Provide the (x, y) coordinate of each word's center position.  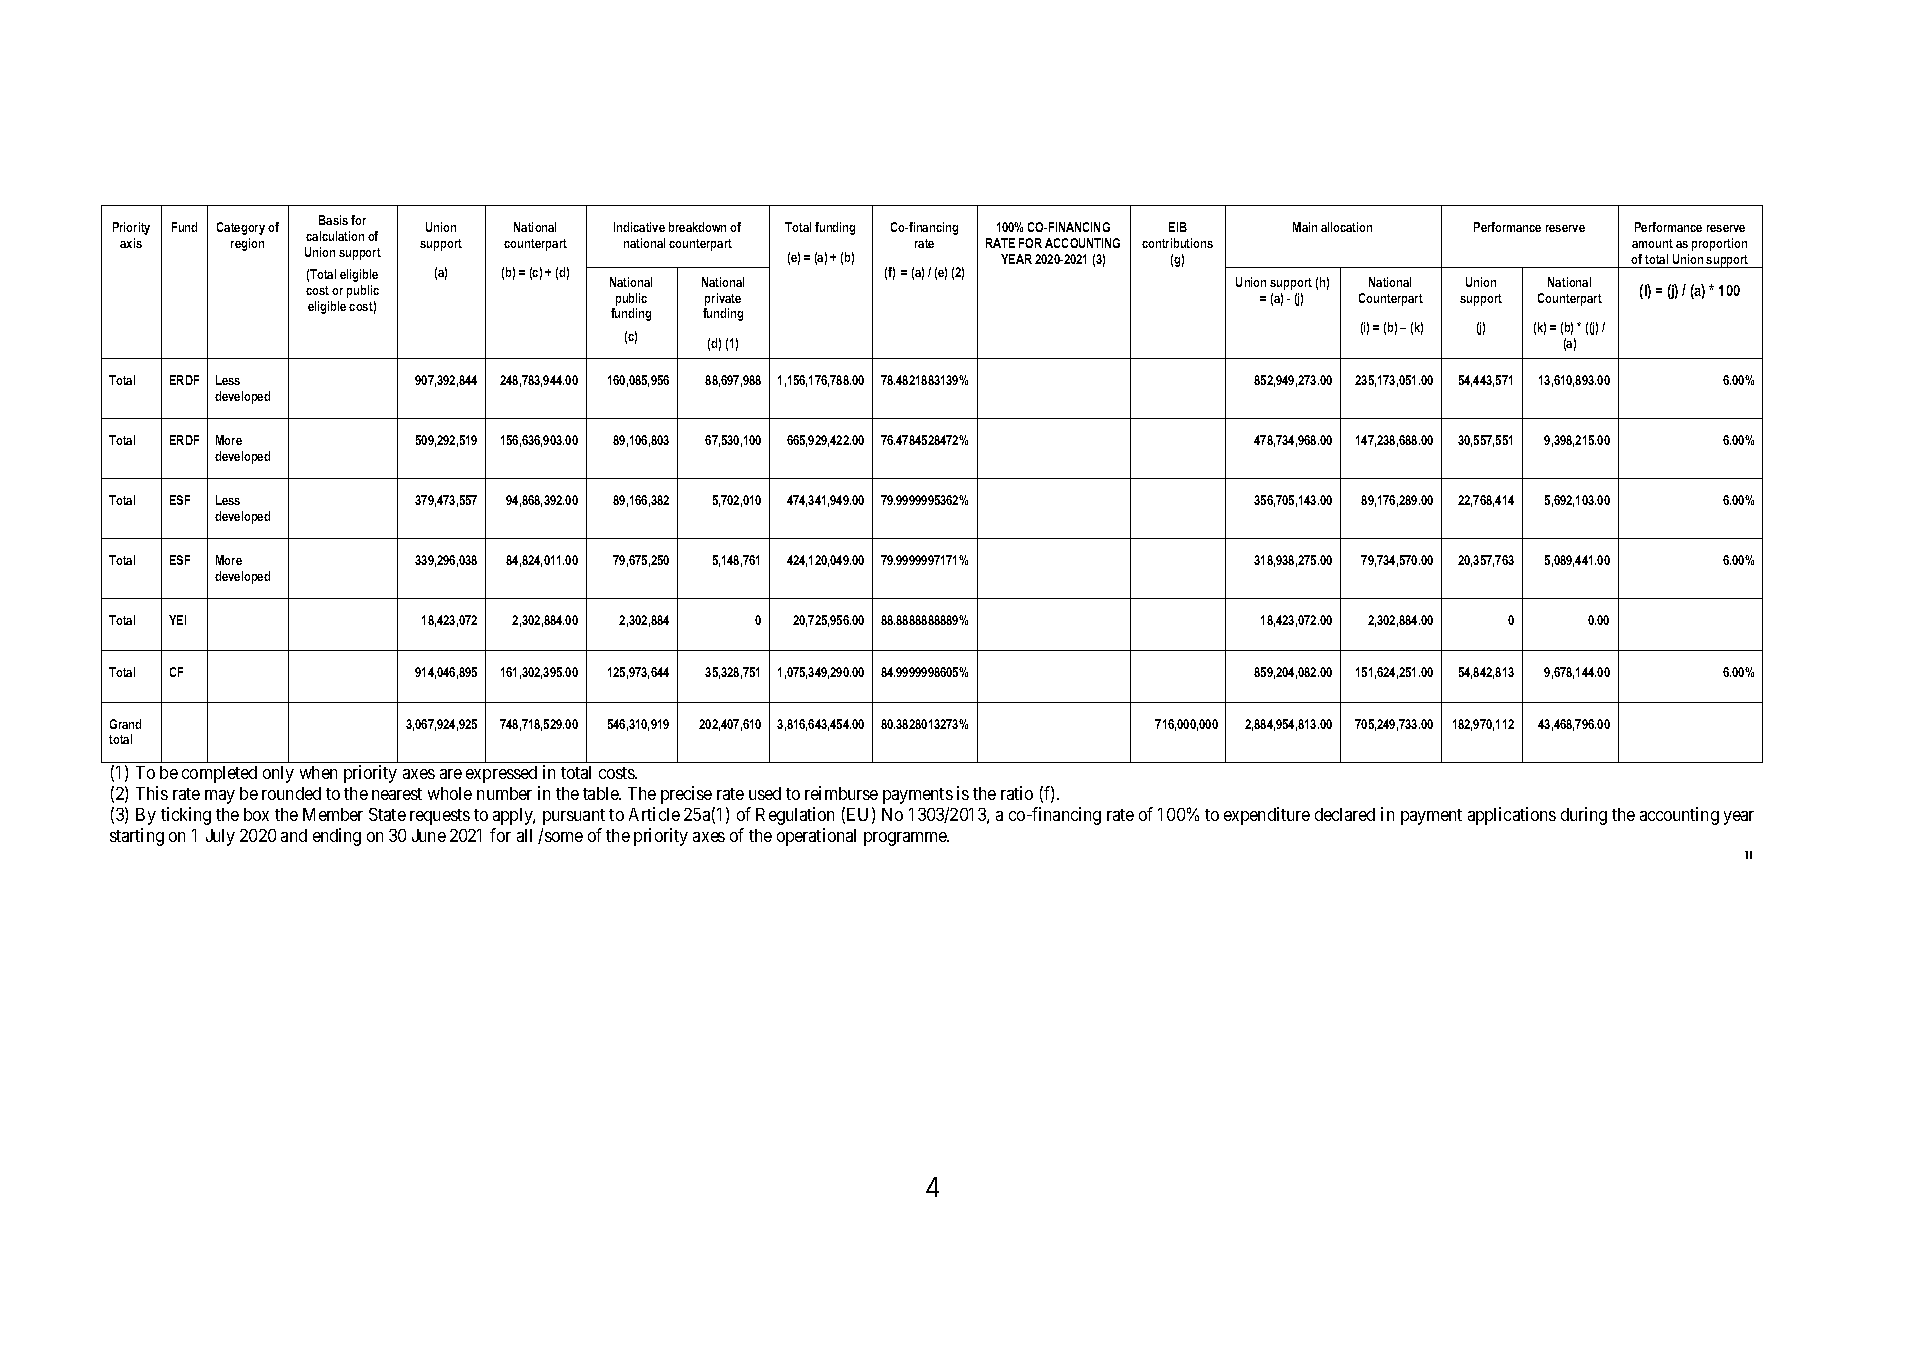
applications (1512, 816)
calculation (335, 236)
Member (333, 814)
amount (1652, 243)
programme (906, 839)
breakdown (697, 227)
